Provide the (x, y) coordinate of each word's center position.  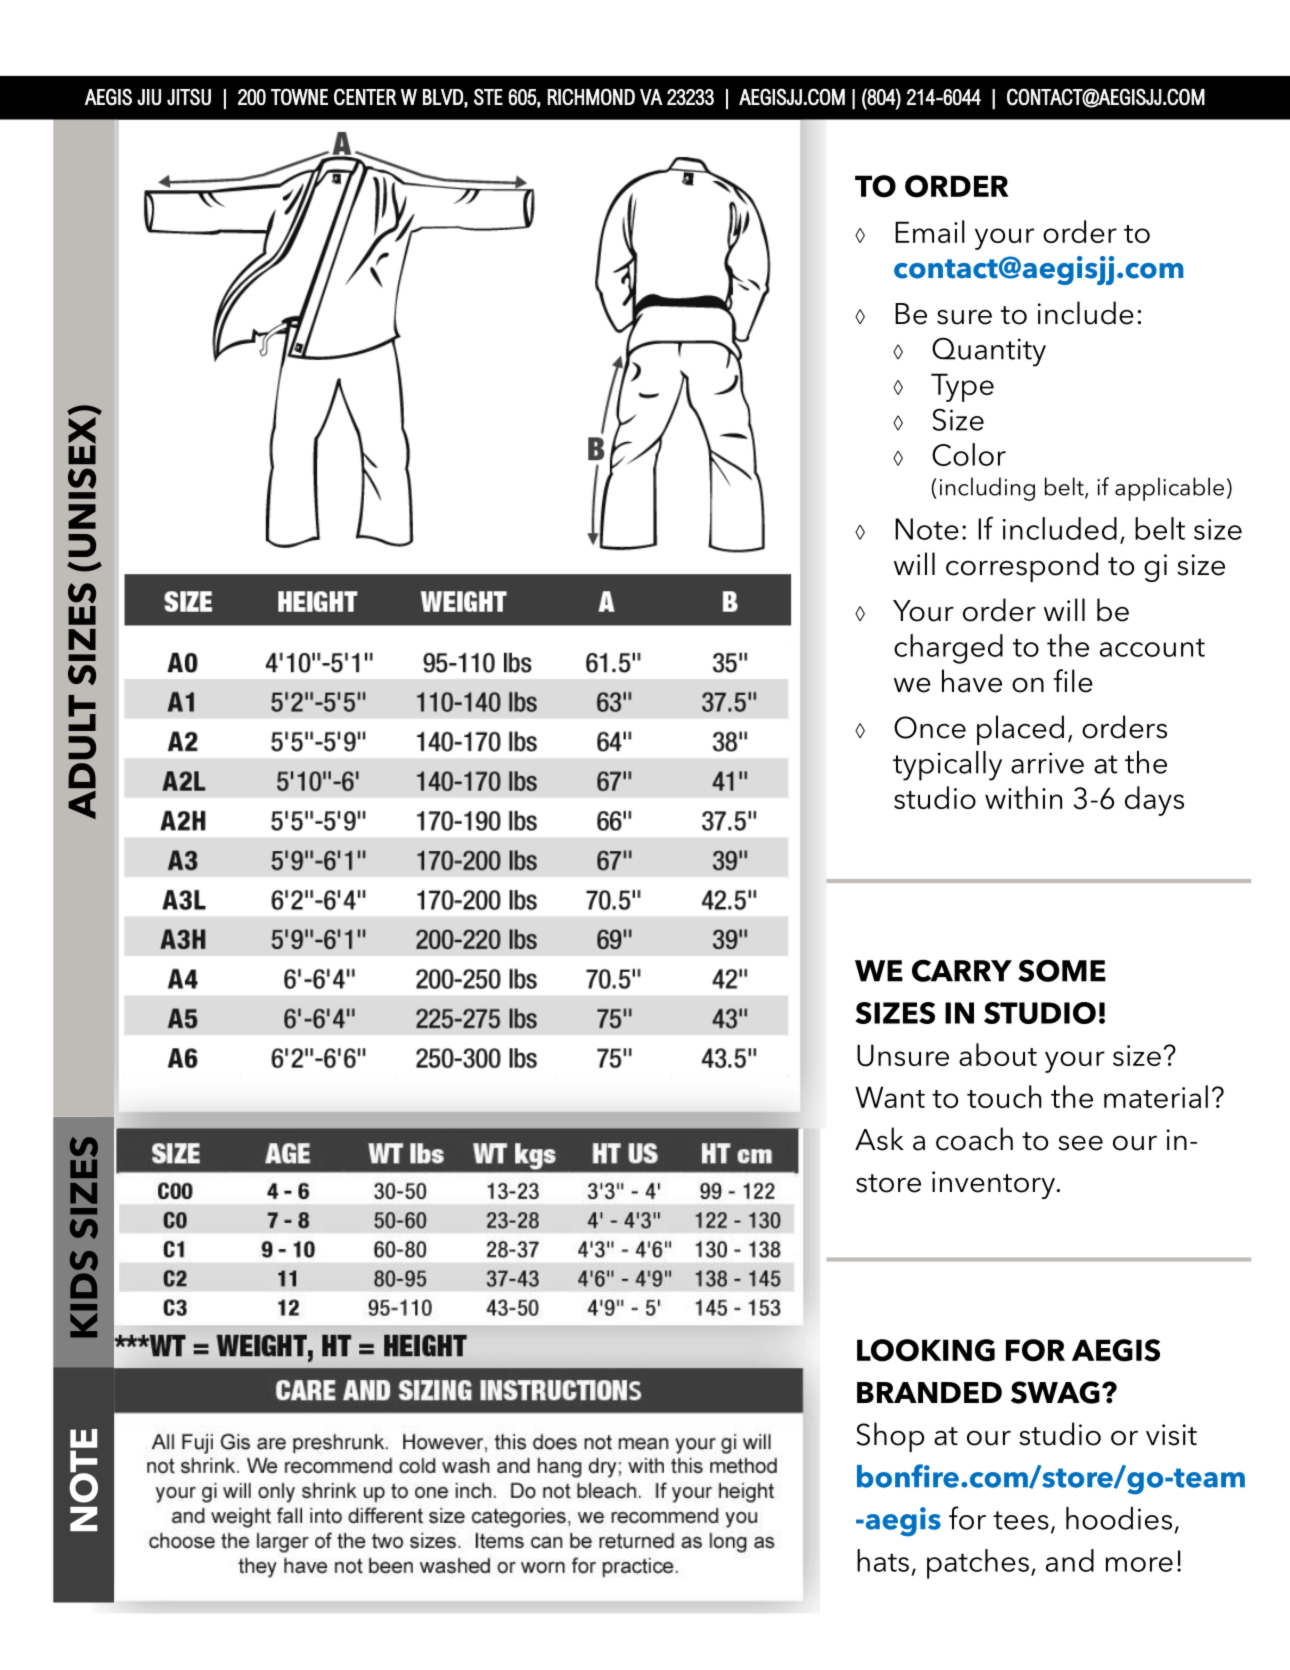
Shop (890, 1437)
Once (930, 727)
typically (947, 766)
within (1023, 797)
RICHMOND (591, 97)
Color (969, 454)
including (987, 489)
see (1080, 1143)
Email (930, 231)
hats (883, 1560)
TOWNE (299, 97)
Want (890, 1097)
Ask (879, 1139)
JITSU (189, 97)
